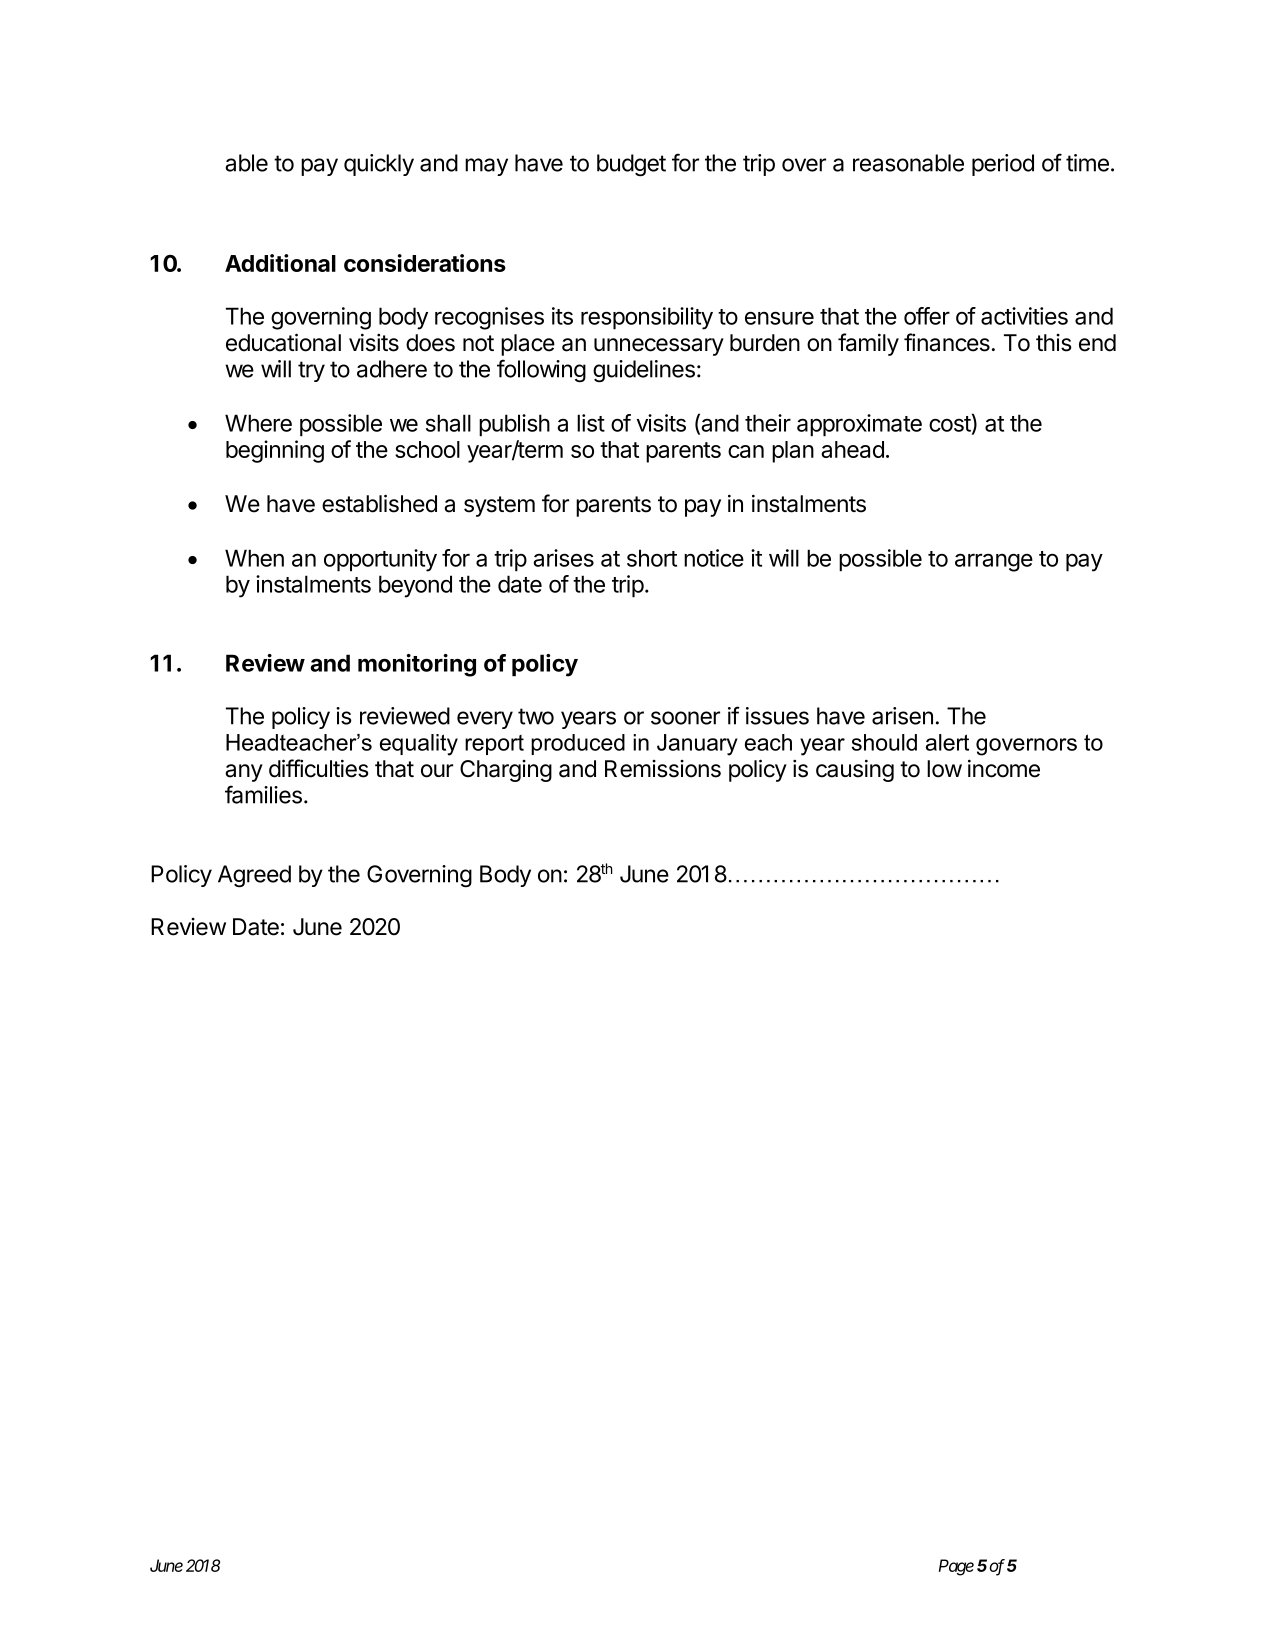 The width and height of the screenshot is (1274, 1649). Describe the element at coordinates (685, 718) in the screenshot. I see `sooner` at that location.
